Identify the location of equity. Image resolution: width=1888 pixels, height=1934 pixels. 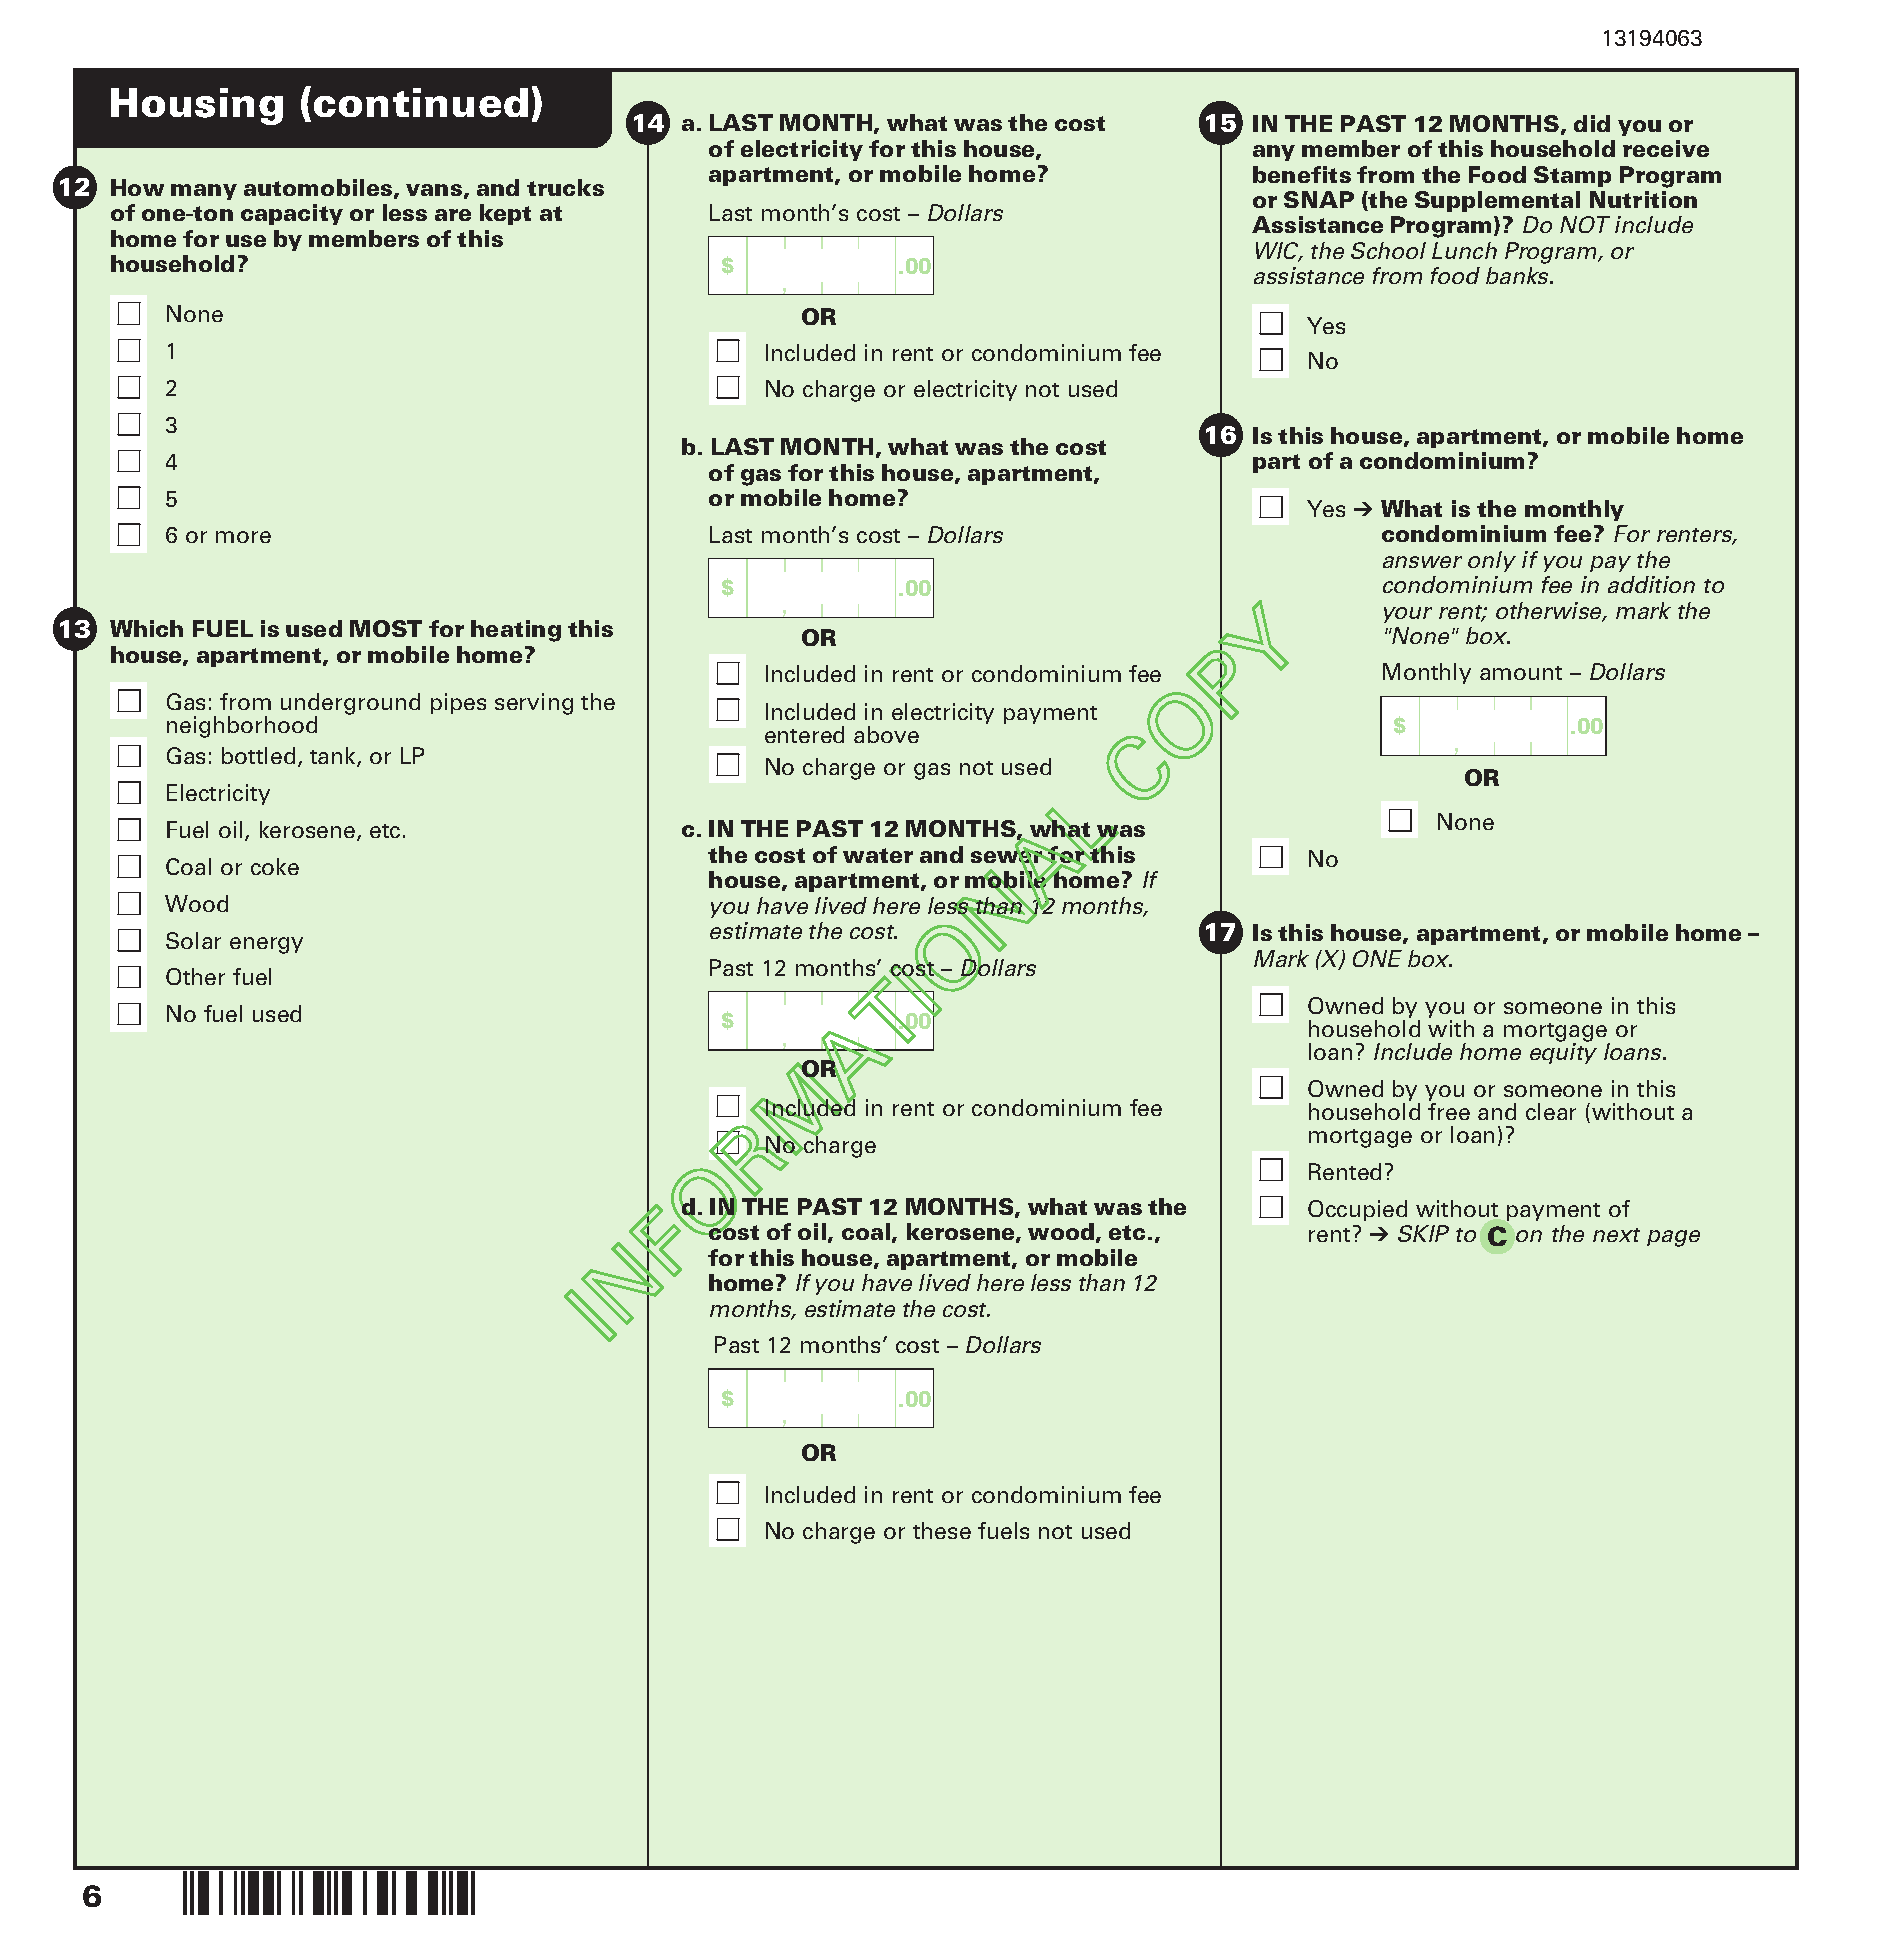
(1563, 1053).
